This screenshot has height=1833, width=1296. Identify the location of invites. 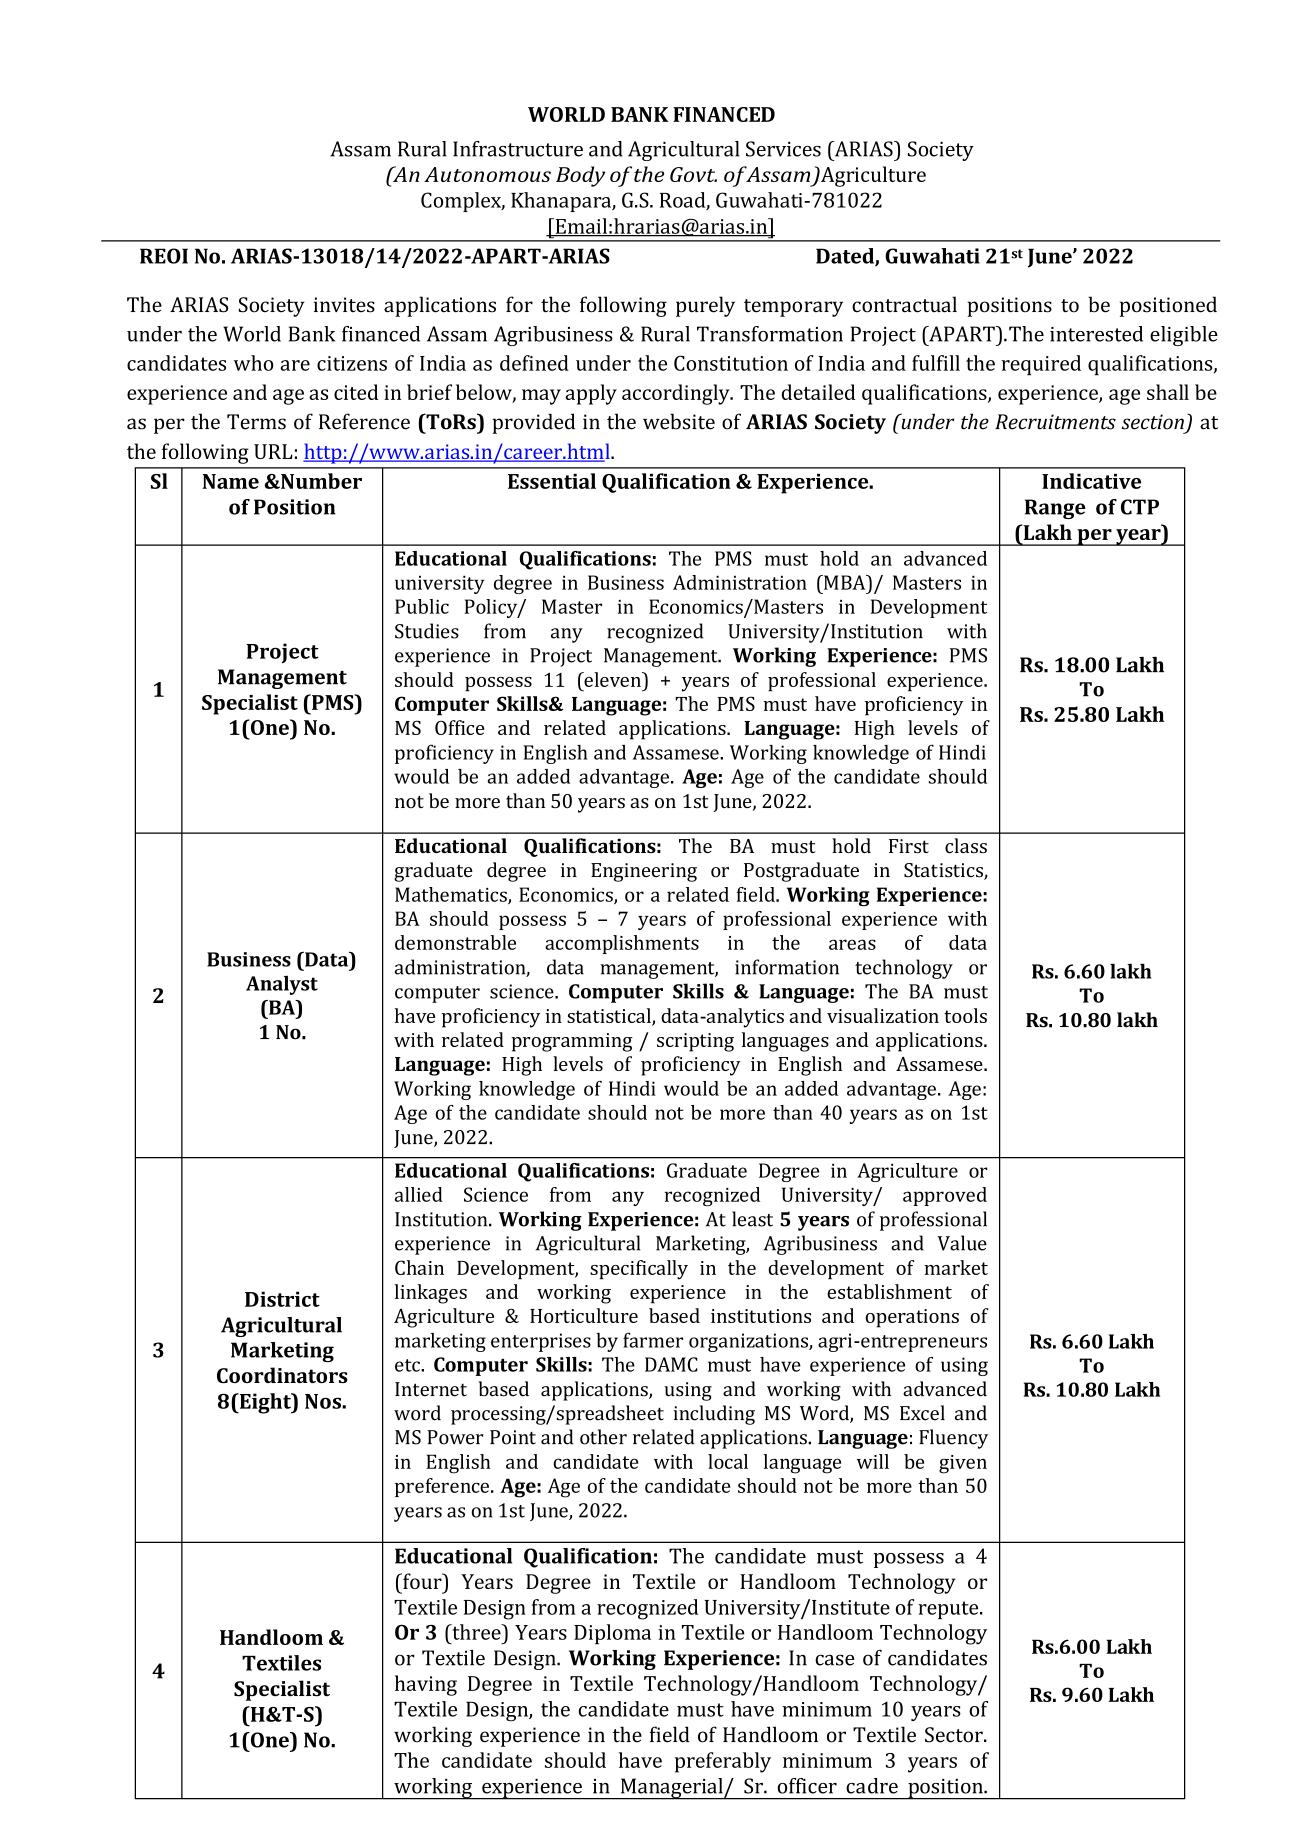
(344, 305).
